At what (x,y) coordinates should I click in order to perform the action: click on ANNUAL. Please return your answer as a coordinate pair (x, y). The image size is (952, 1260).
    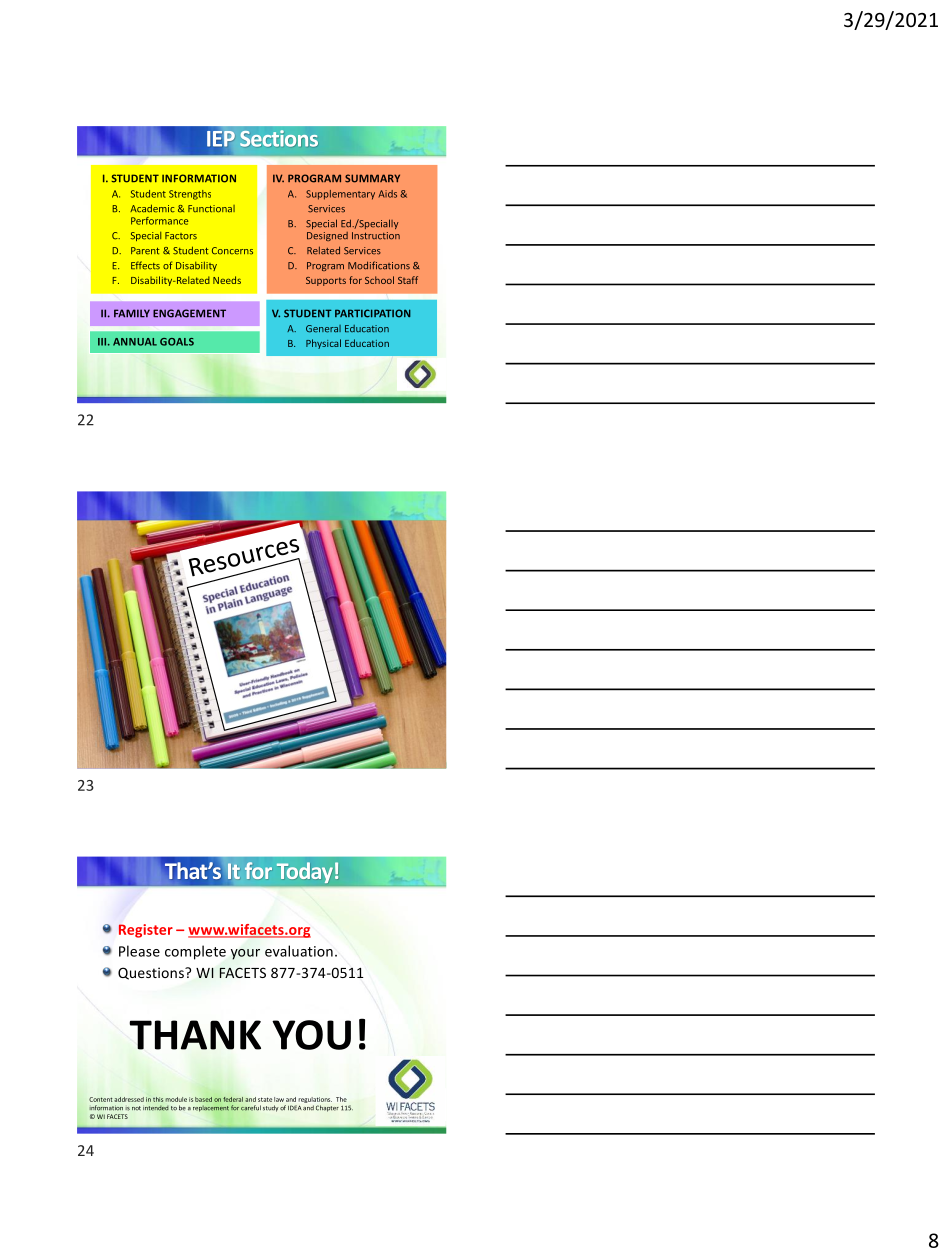
    Looking at the image, I should click on (135, 342).
